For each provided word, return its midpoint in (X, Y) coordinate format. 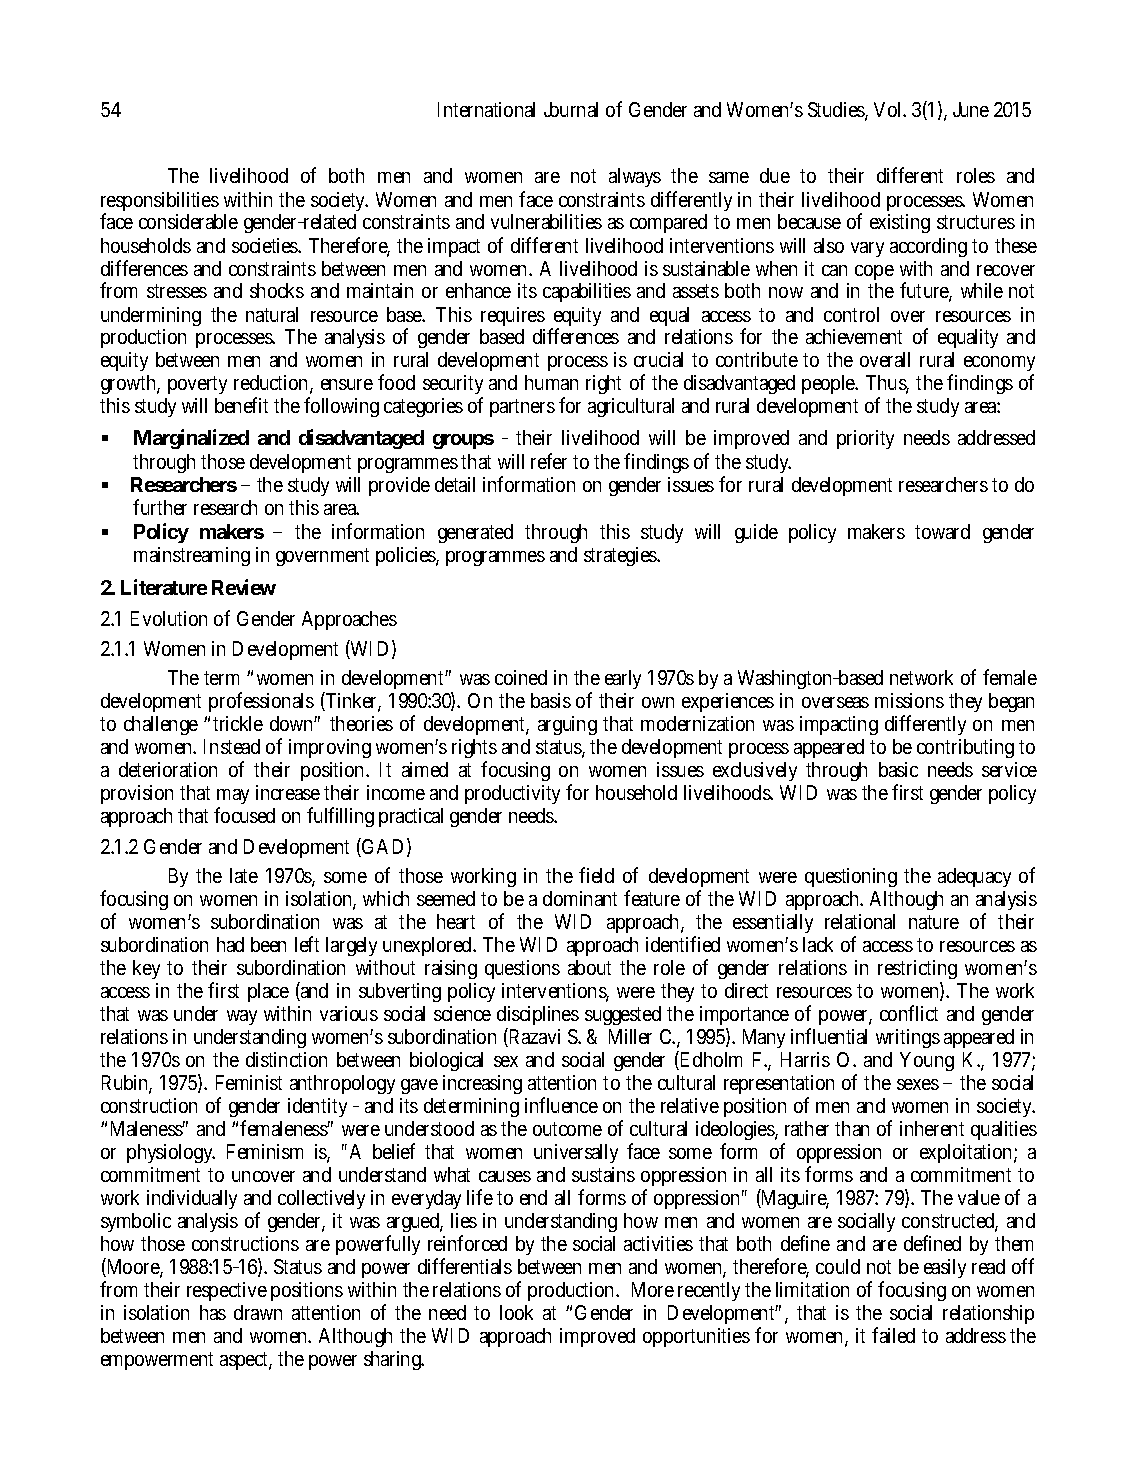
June (971, 109)
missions (909, 700)
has (213, 1312)
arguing (567, 725)
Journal (571, 109)
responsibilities (160, 203)
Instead (232, 746)
